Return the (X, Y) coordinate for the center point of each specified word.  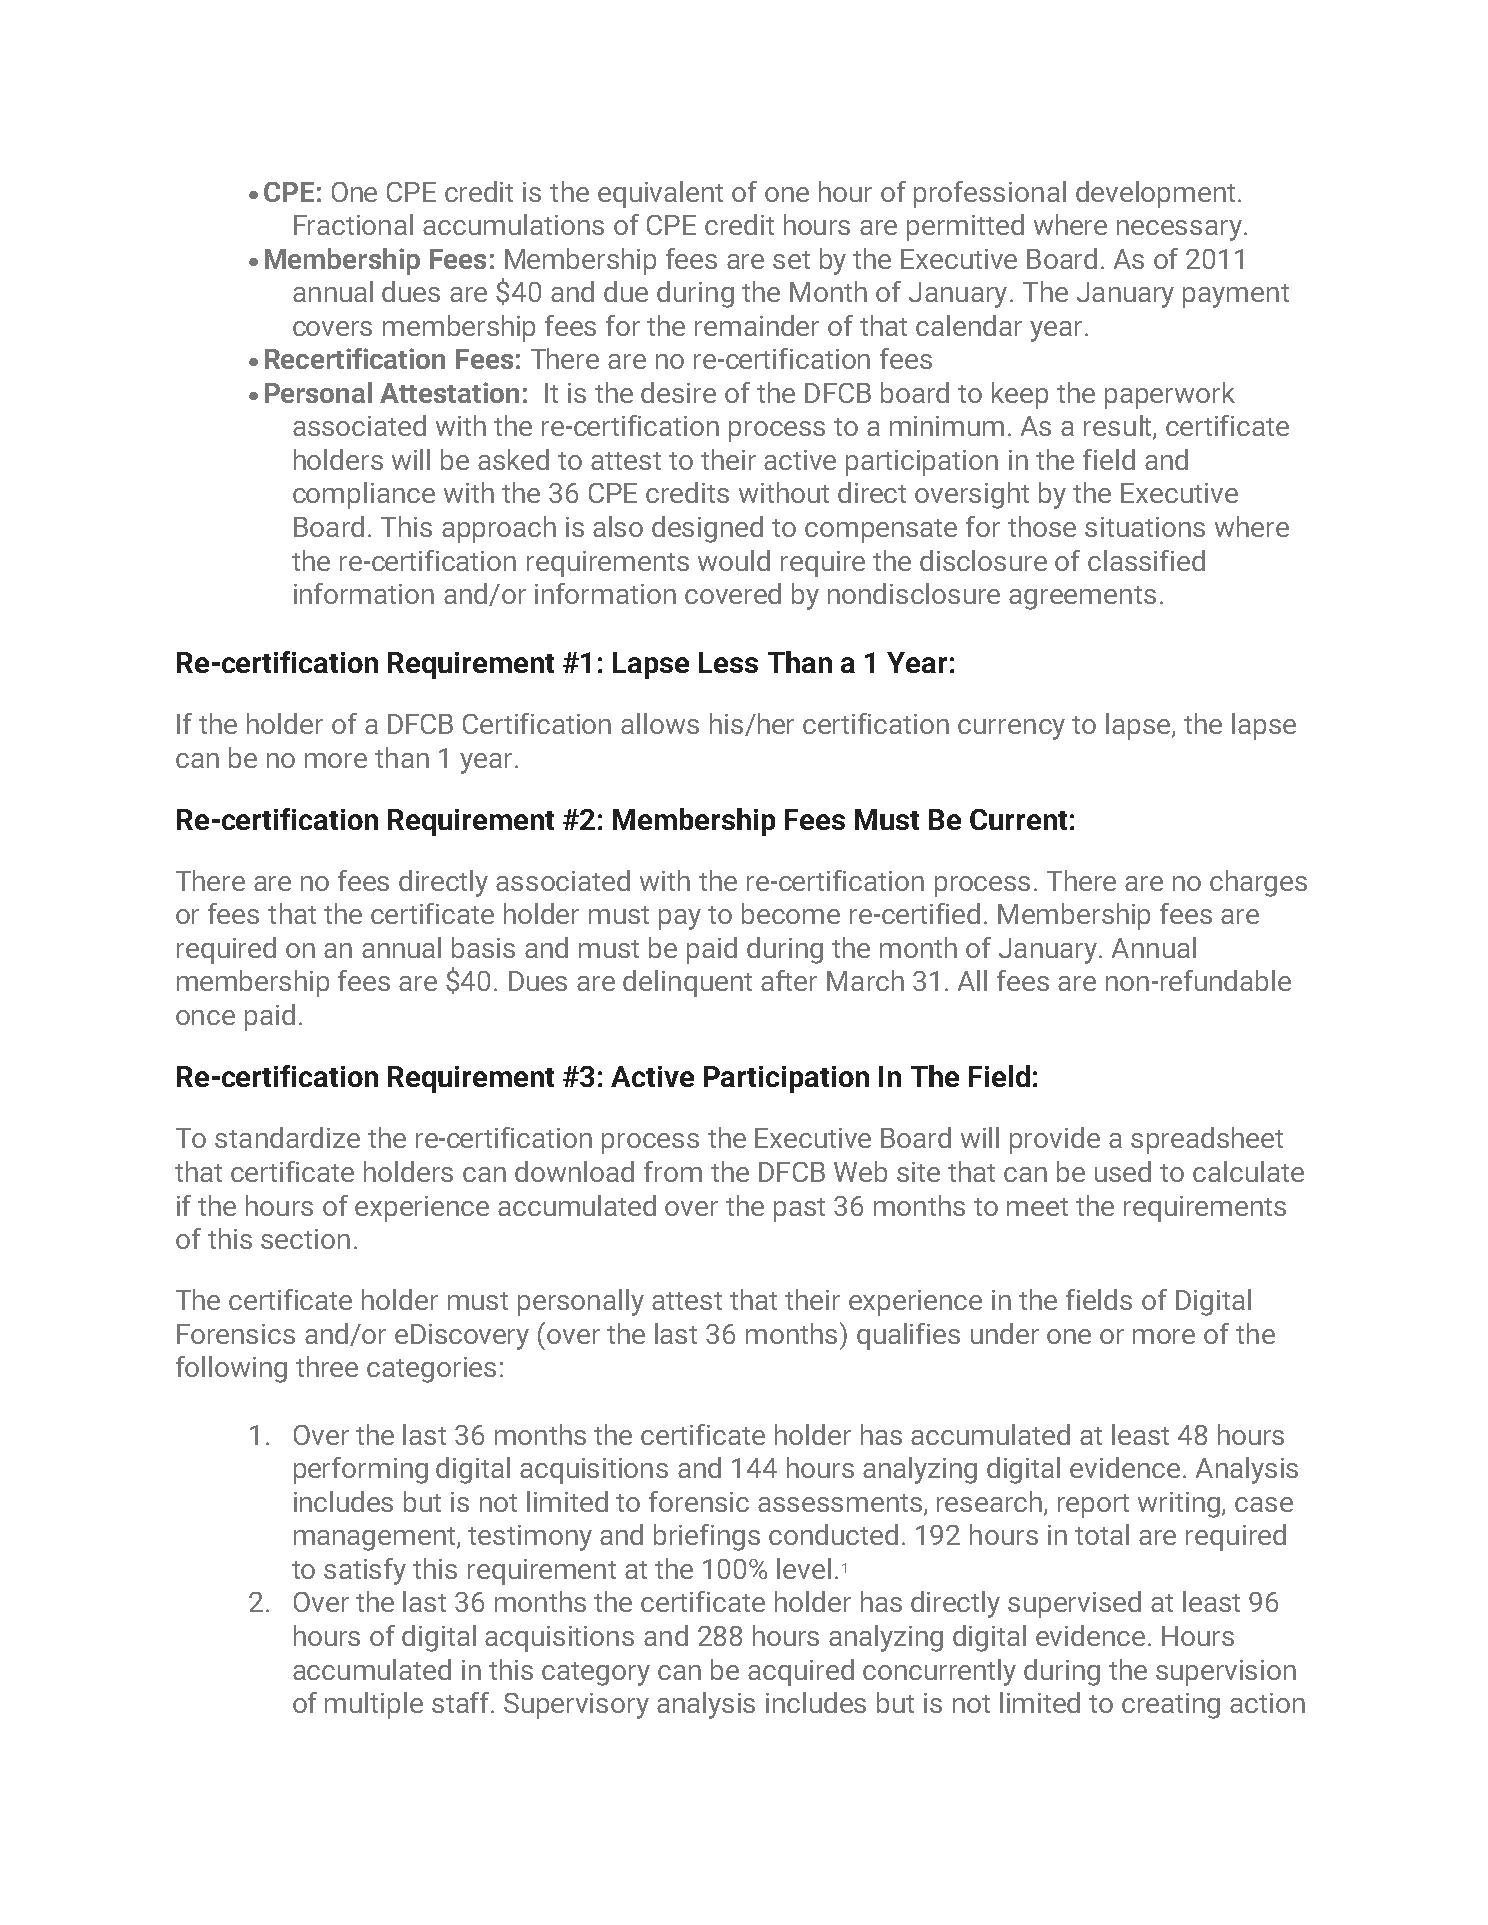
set (791, 260)
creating (1171, 1706)
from (673, 1171)
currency (1011, 729)
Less (728, 662)
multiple (374, 1705)
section (305, 1239)
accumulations (513, 224)
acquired (801, 1672)
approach (499, 529)
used (1123, 1171)
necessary (1179, 230)
